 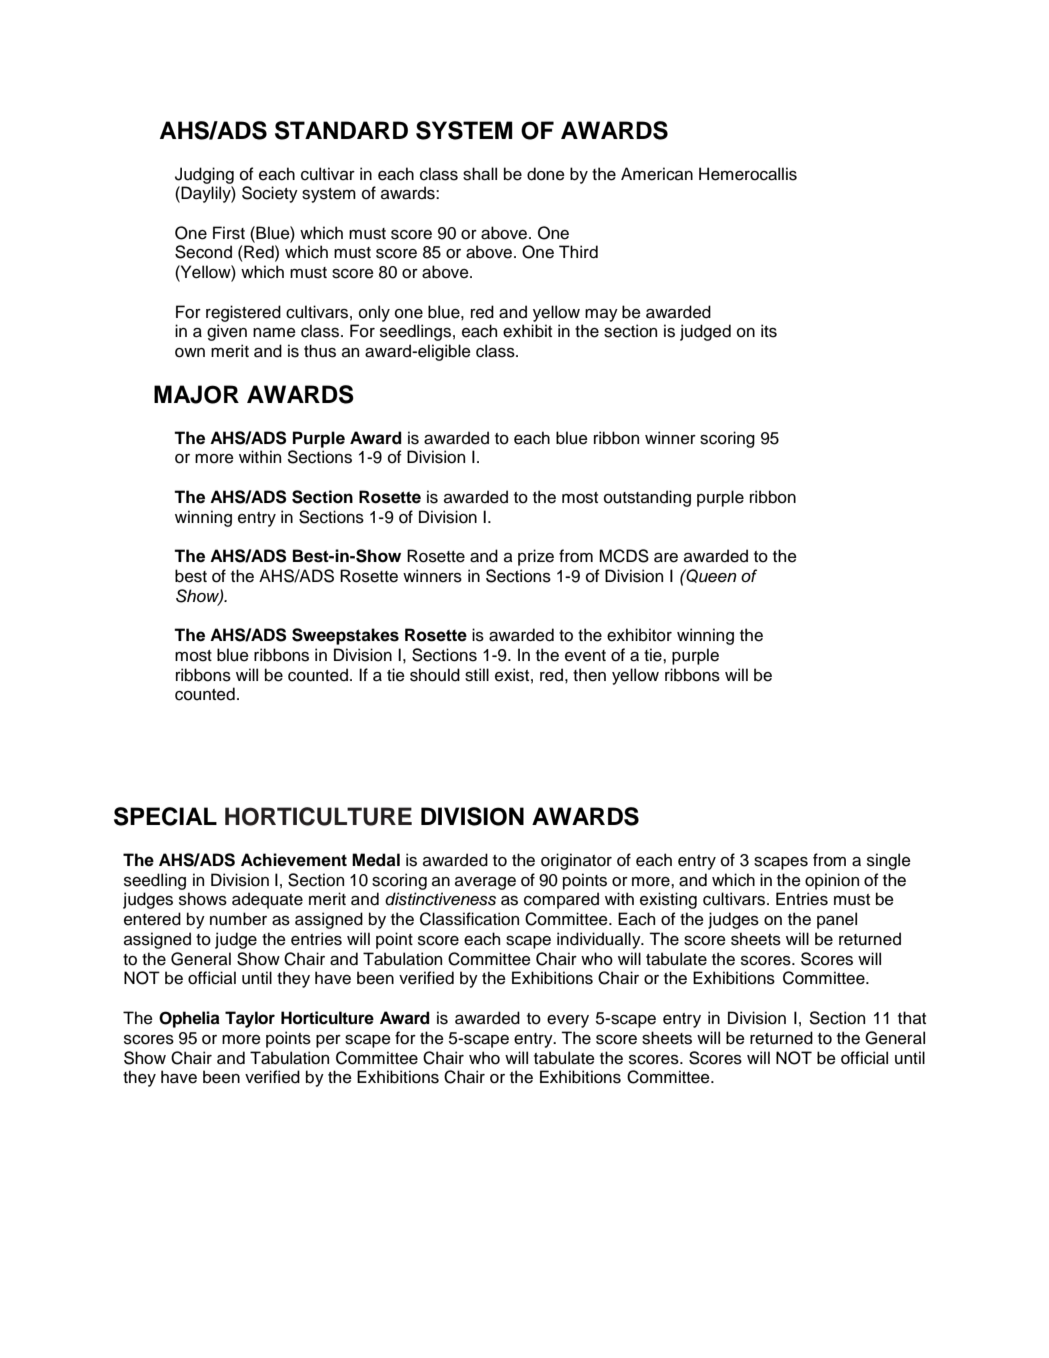 I want to click on Judging, so click(x=204, y=175).
